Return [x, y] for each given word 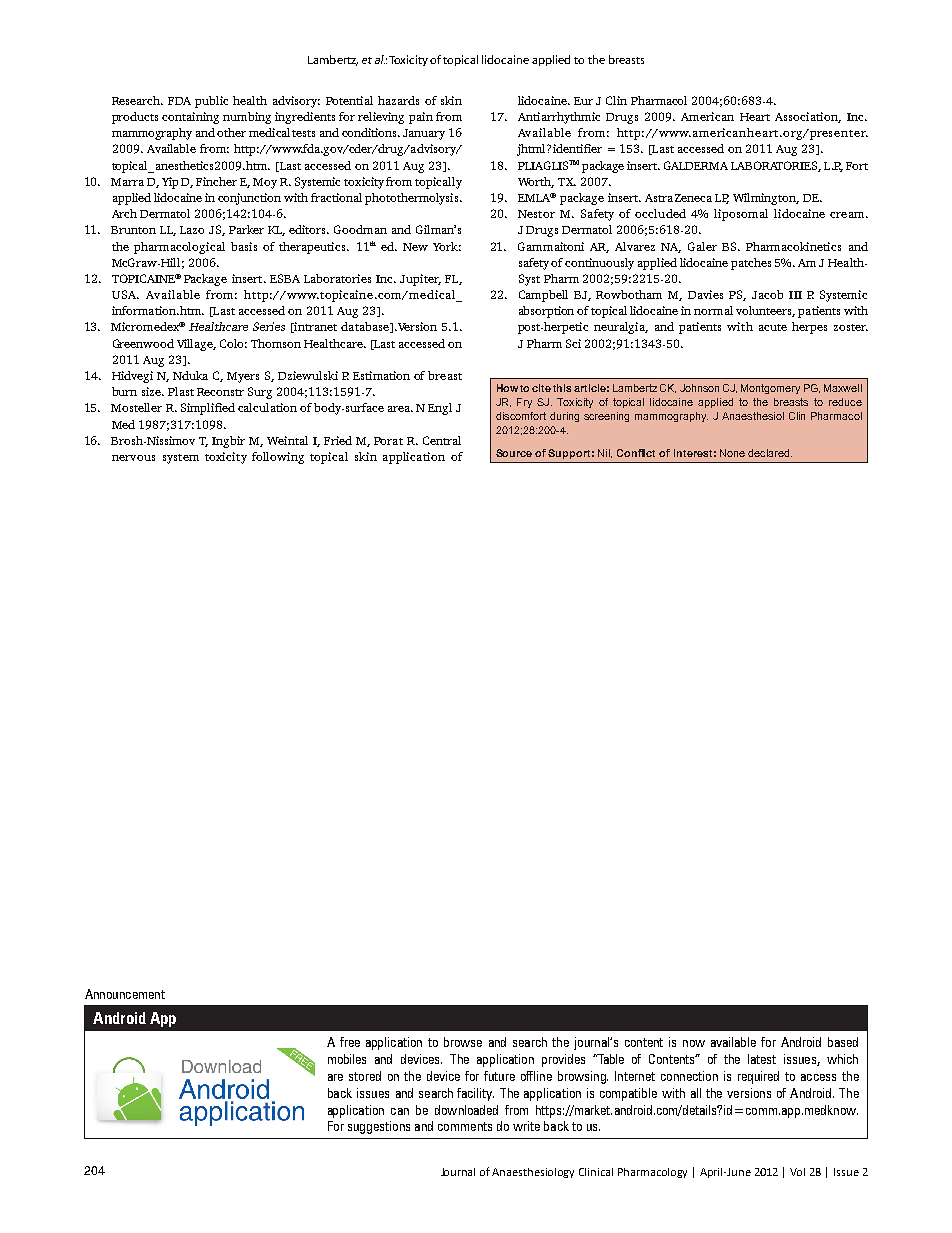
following [278, 458]
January [424, 134]
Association [808, 117]
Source [514, 453]
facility [475, 1094]
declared [770, 453]
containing [190, 118]
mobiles [347, 1059]
